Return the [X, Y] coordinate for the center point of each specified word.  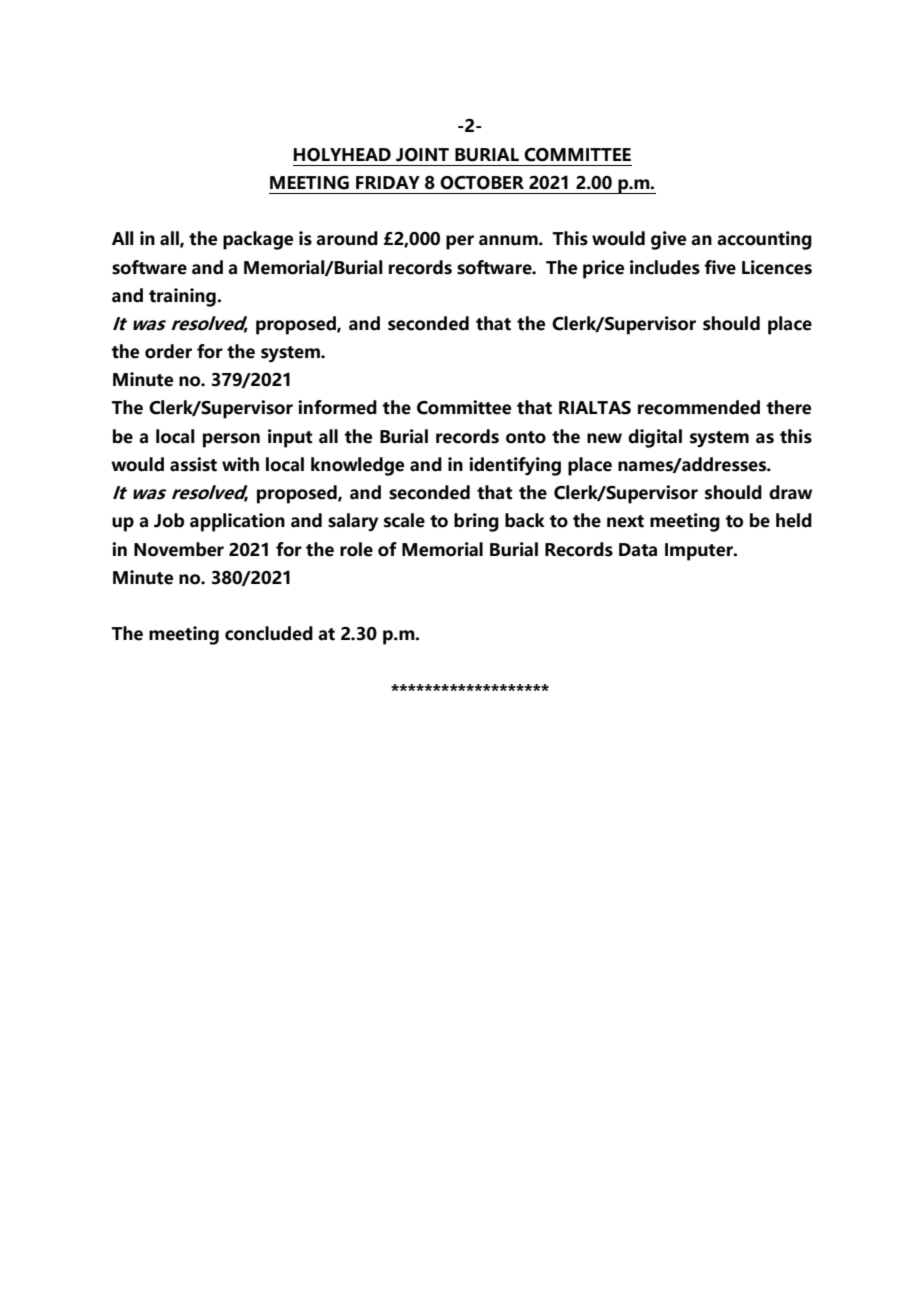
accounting [764, 240]
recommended [699, 407]
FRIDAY [388, 182]
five [720, 267]
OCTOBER [482, 183]
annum [509, 240]
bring [476, 522]
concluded [269, 633]
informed [337, 407]
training [183, 297]
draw [790, 492]
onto [526, 437]
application [237, 522]
